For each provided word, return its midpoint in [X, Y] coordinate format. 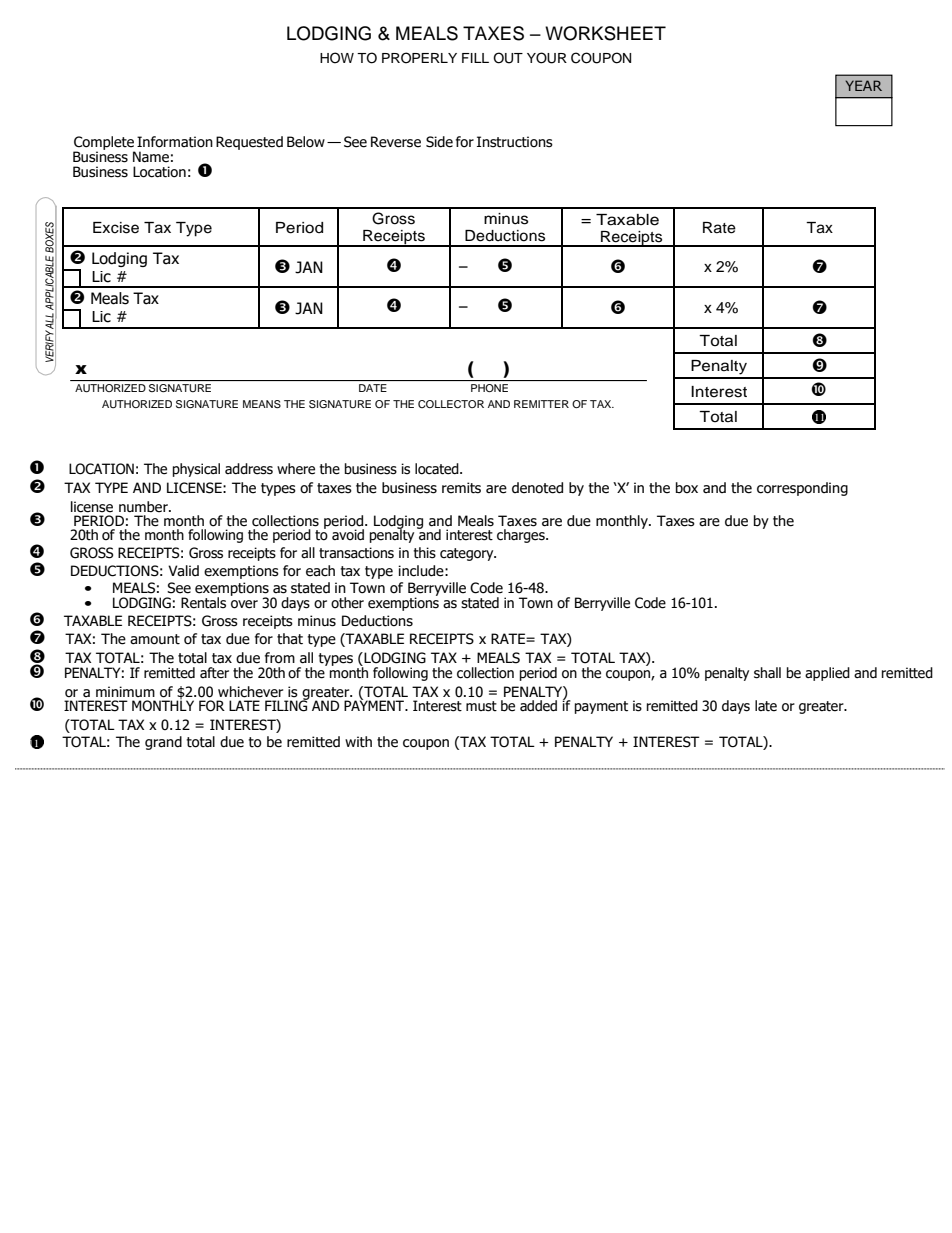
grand [163, 743]
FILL [475, 58]
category [468, 554]
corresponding [802, 489]
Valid [183, 571]
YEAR [864, 85]
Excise [116, 228]
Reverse [396, 142]
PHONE [489, 388]
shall [767, 673]
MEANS [262, 404]
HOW [337, 58]
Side [439, 142]
